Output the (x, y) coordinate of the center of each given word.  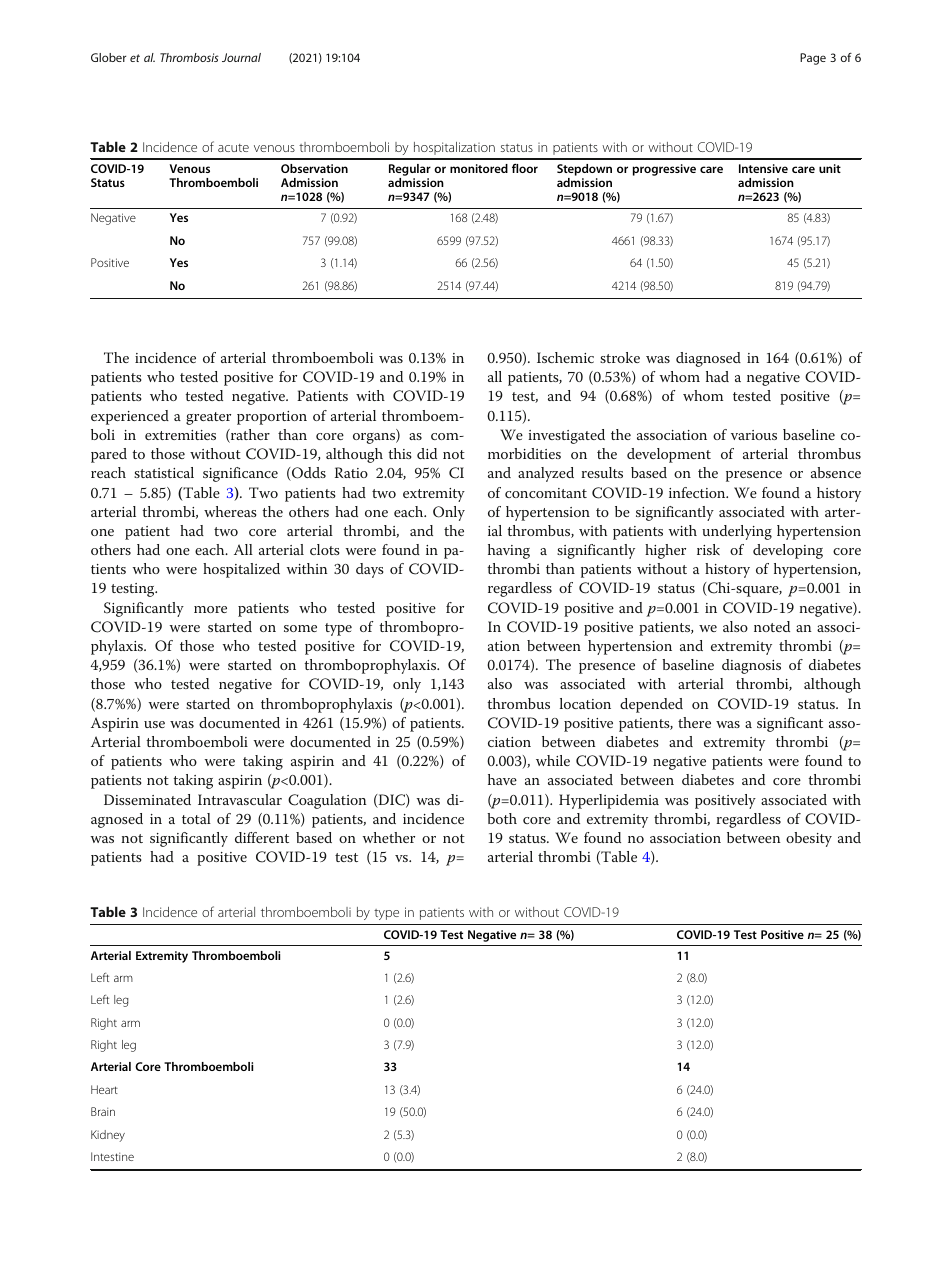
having (509, 551)
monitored (479, 168)
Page (813, 59)
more (210, 609)
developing (788, 551)
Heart (104, 1089)
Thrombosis (189, 57)
